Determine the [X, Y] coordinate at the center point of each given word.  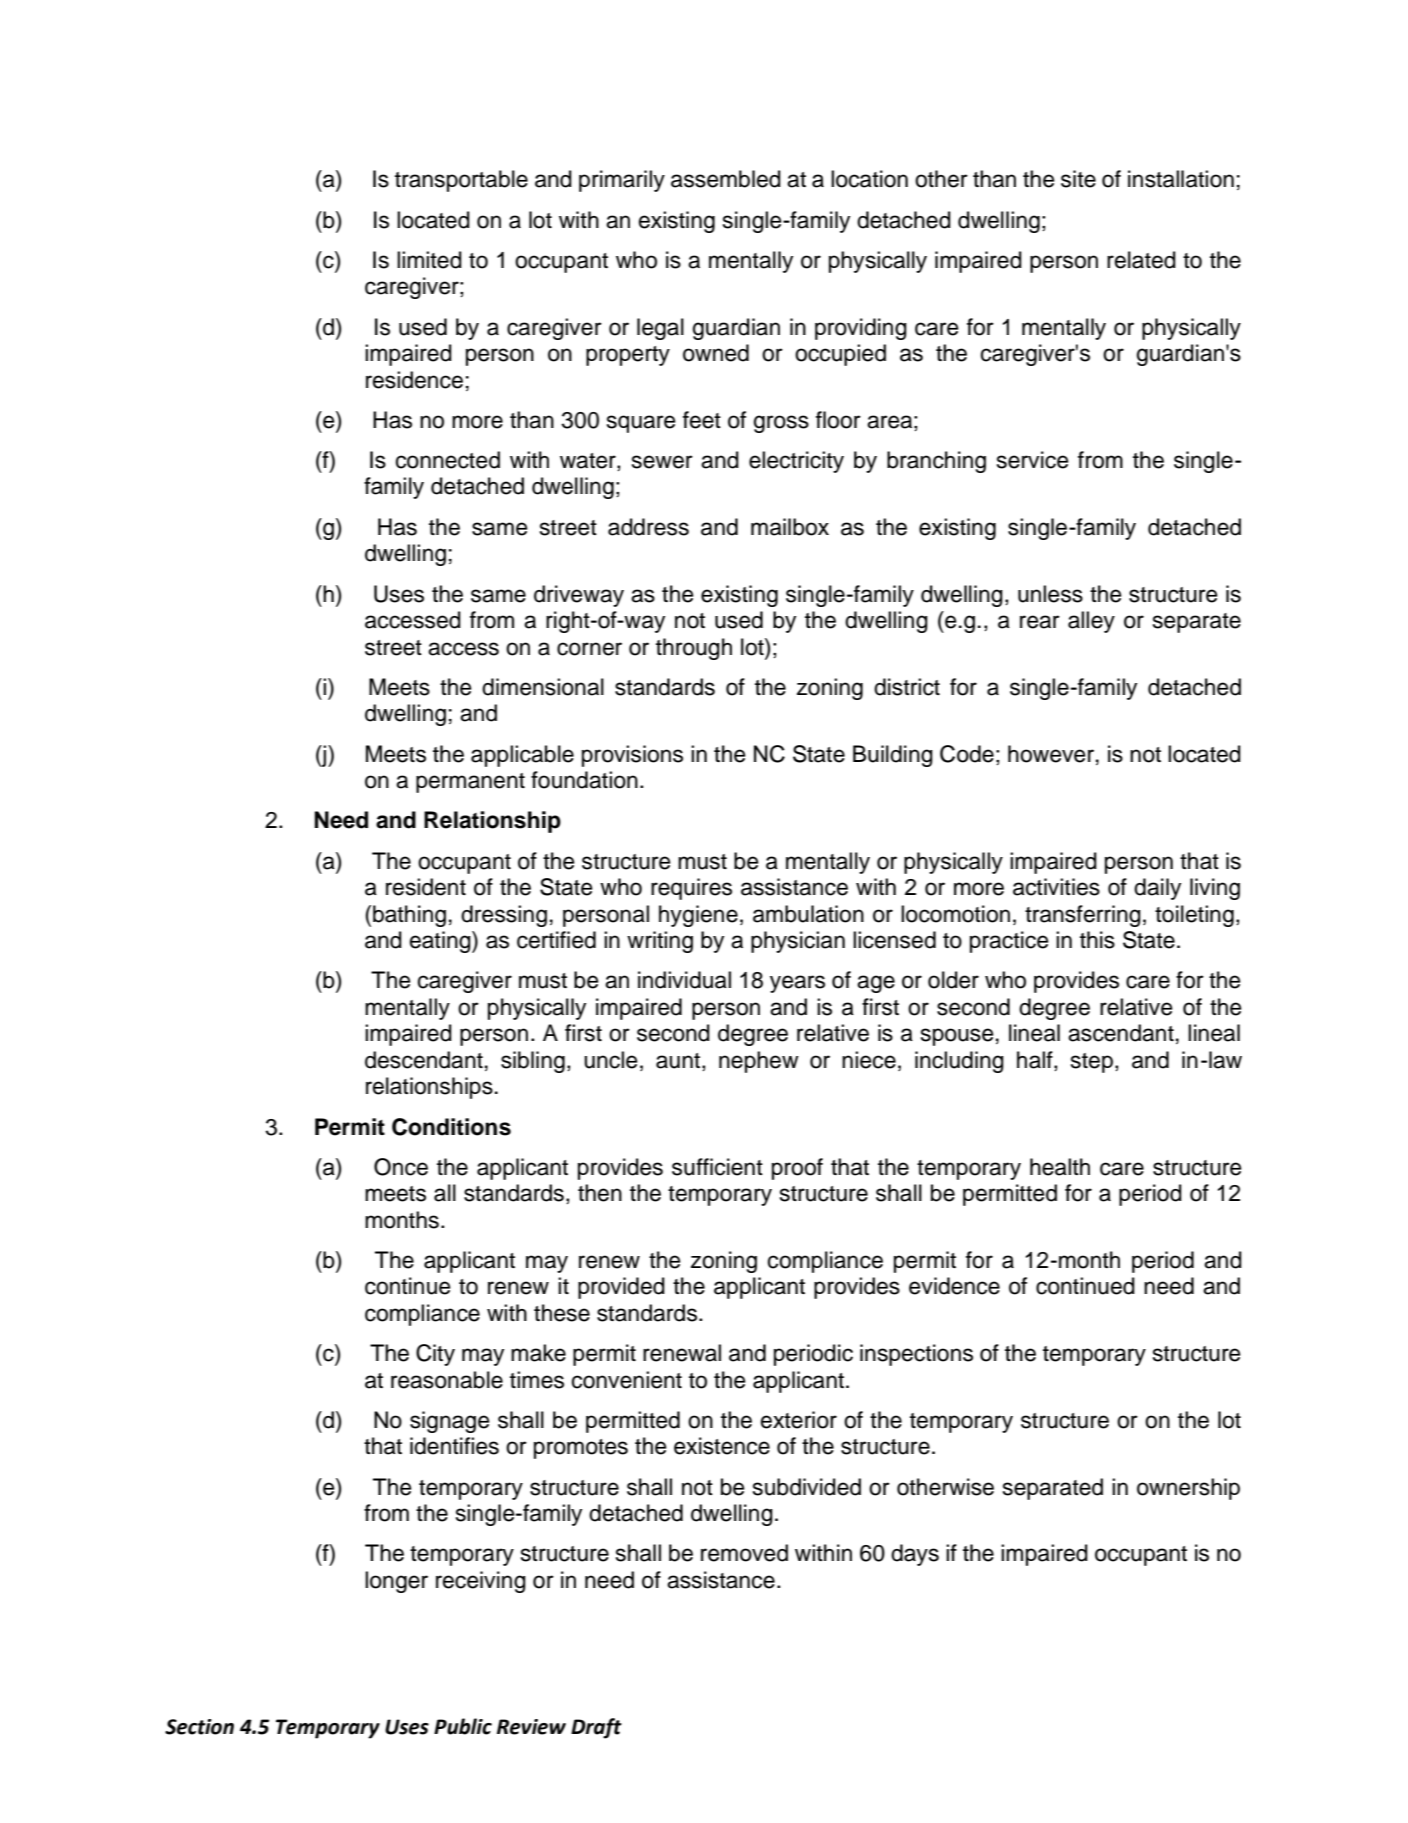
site [1078, 179]
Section [199, 1727]
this [1097, 940]
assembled [726, 179]
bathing [409, 916]
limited [429, 260]
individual [684, 980]
